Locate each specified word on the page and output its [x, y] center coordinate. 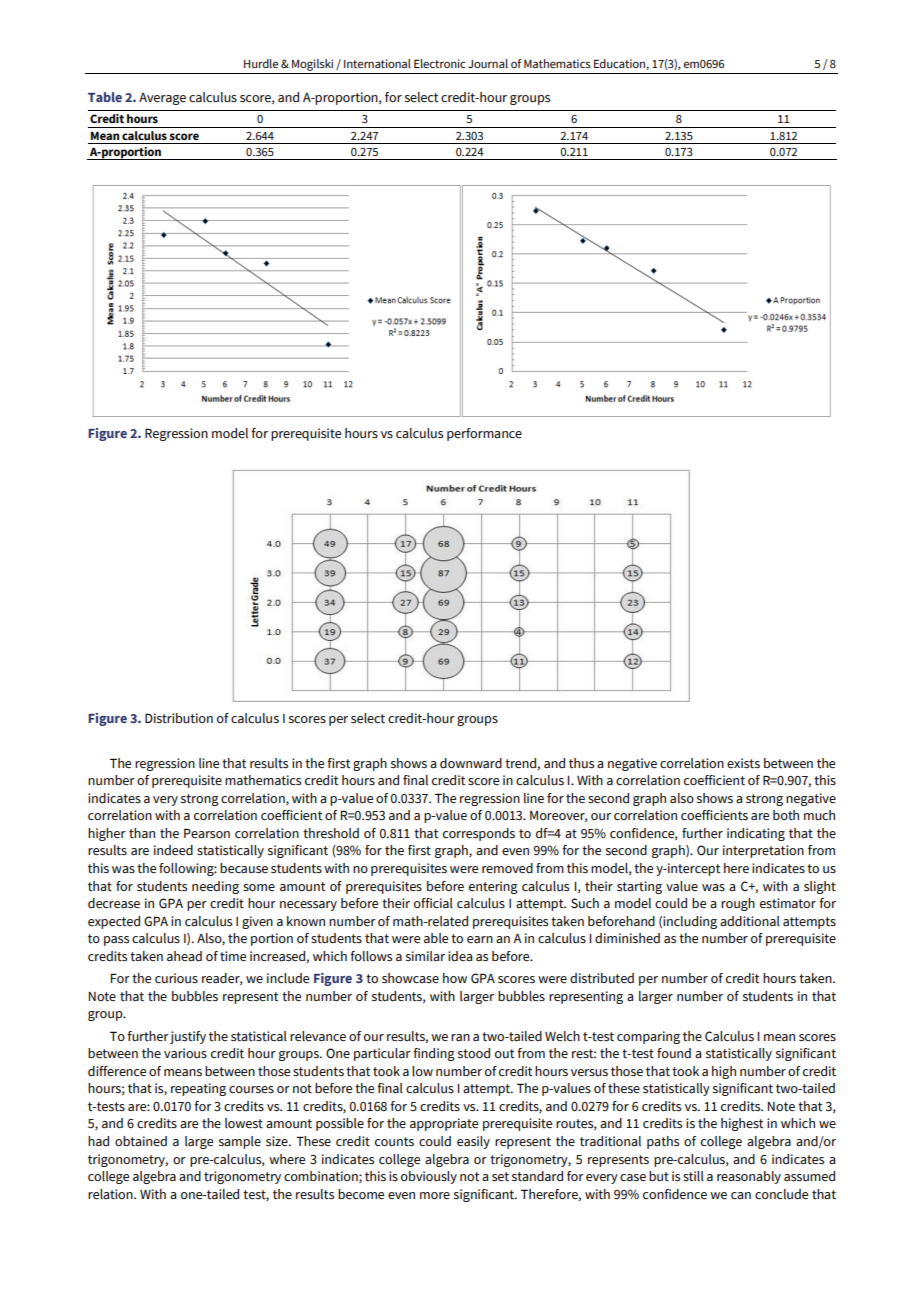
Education [620, 64]
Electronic [440, 63]
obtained [141, 1141]
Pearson [207, 833]
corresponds [479, 834]
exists [743, 763]
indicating [756, 834]
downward [471, 763]
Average [162, 99]
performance [484, 434]
